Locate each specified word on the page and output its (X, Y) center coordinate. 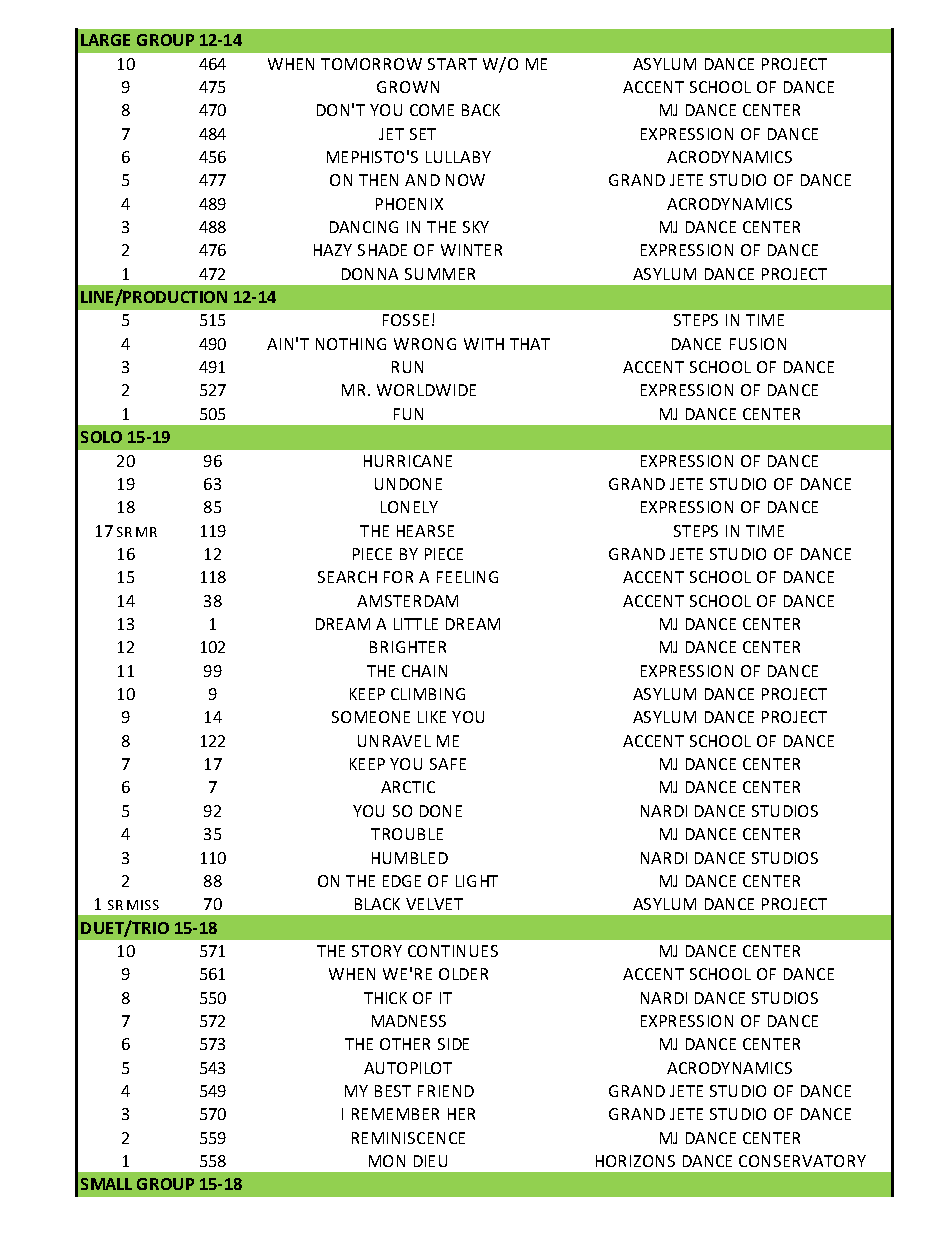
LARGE (105, 40)
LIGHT (477, 881)
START (452, 64)
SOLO (101, 437)
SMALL (106, 1184)
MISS (143, 905)
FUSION (758, 344)
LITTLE (416, 624)
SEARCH (347, 577)
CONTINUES (453, 951)
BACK (481, 110)
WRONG (425, 344)
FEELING (467, 577)
